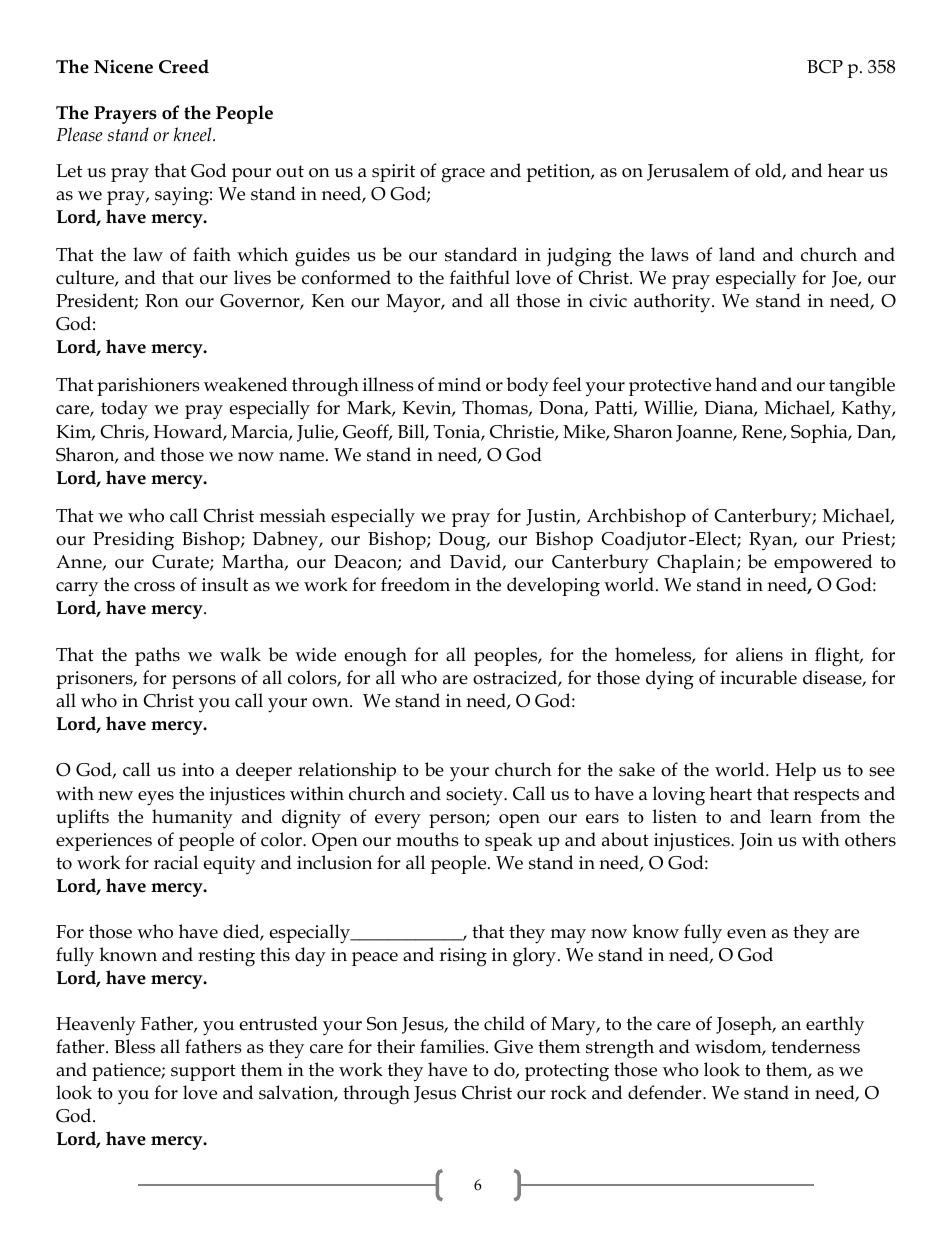 The image size is (952, 1233). I want to click on grace, so click(463, 175).
